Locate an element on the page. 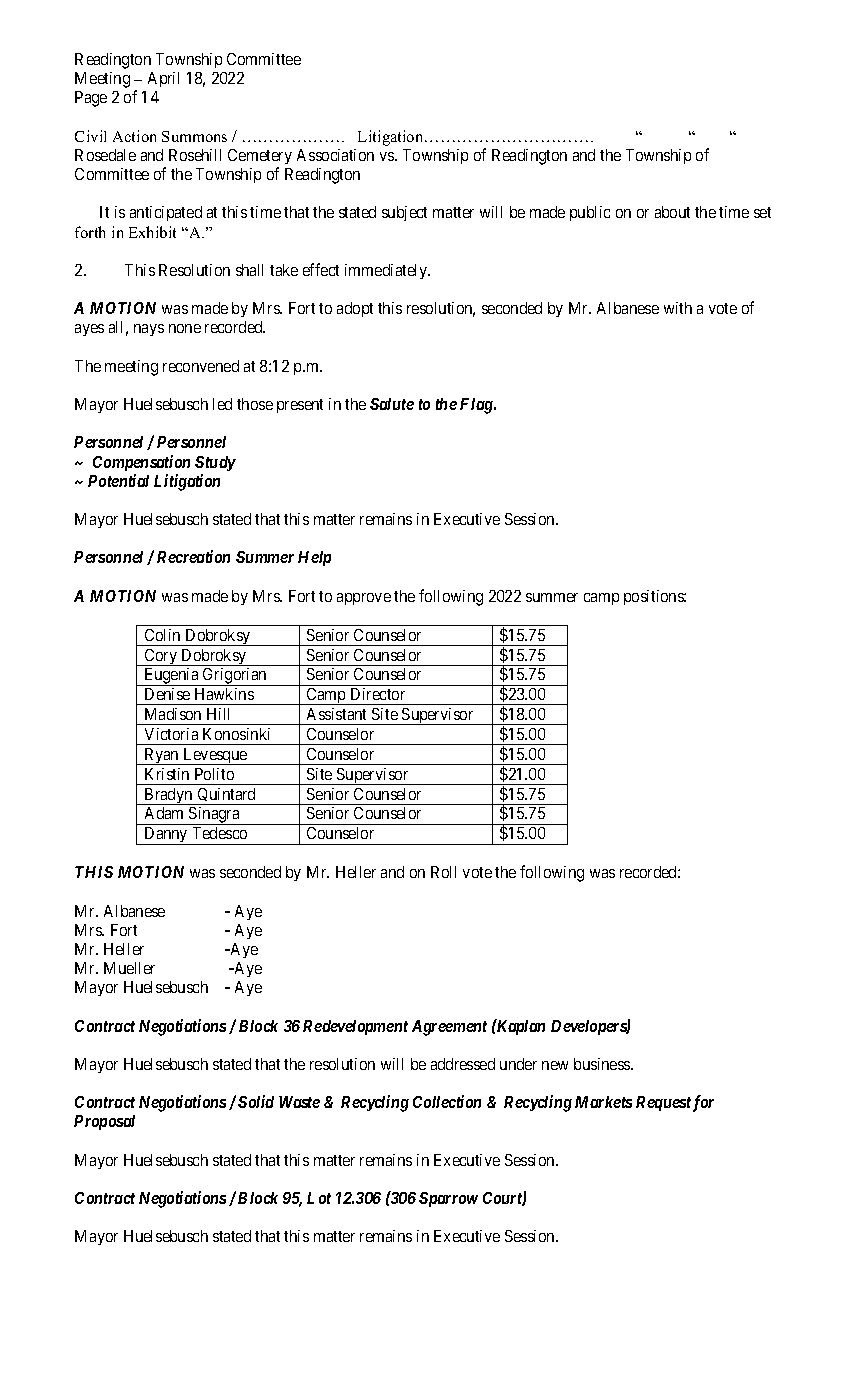 Image resolution: width=849 pixels, height=1400 pixels. about is located at coordinates (672, 212).
